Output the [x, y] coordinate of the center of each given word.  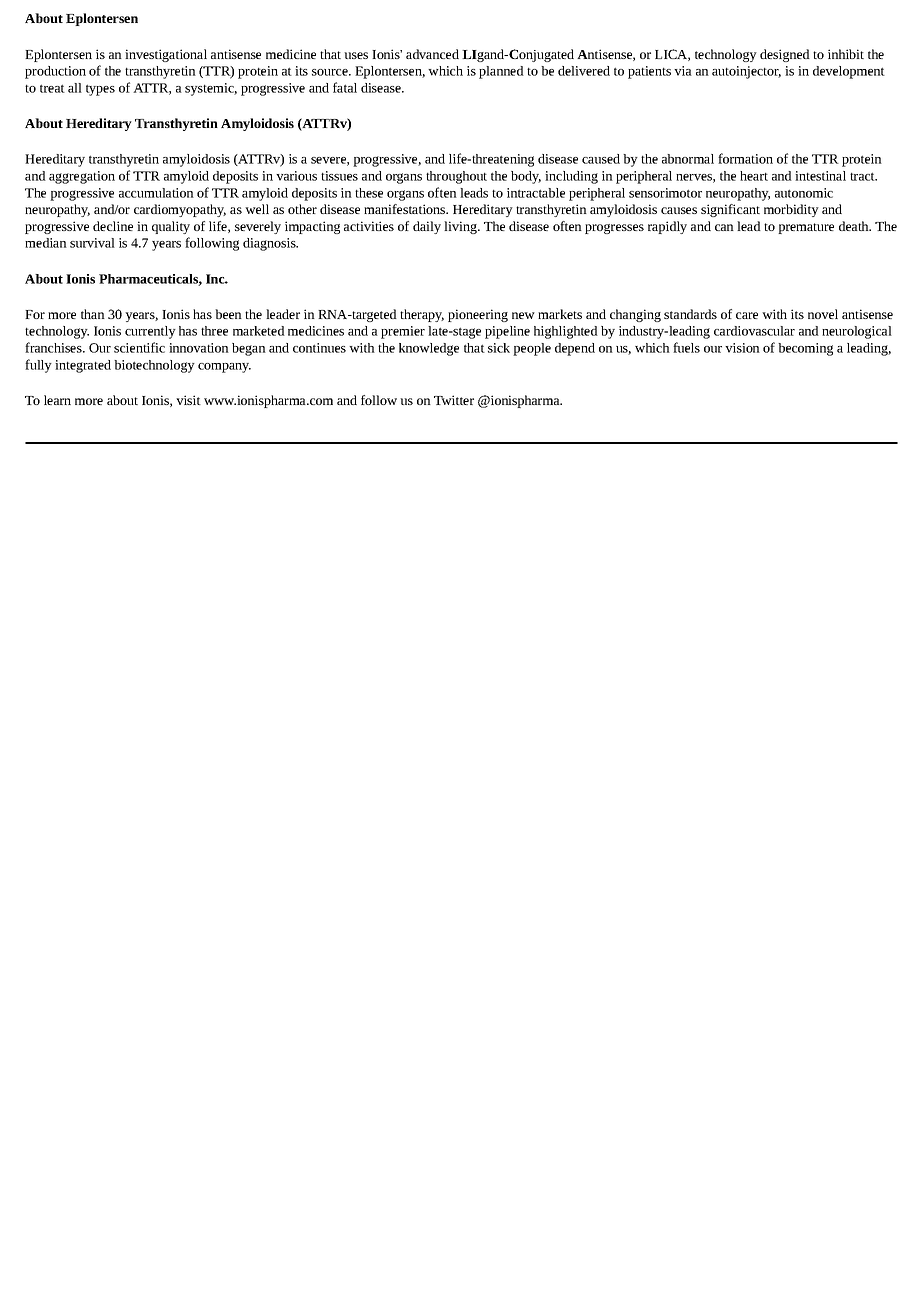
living [461, 227]
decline [113, 226]
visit [188, 400]
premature [806, 228]
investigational [166, 55]
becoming [805, 349]
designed [785, 55]
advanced [432, 54]
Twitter [454, 400]
